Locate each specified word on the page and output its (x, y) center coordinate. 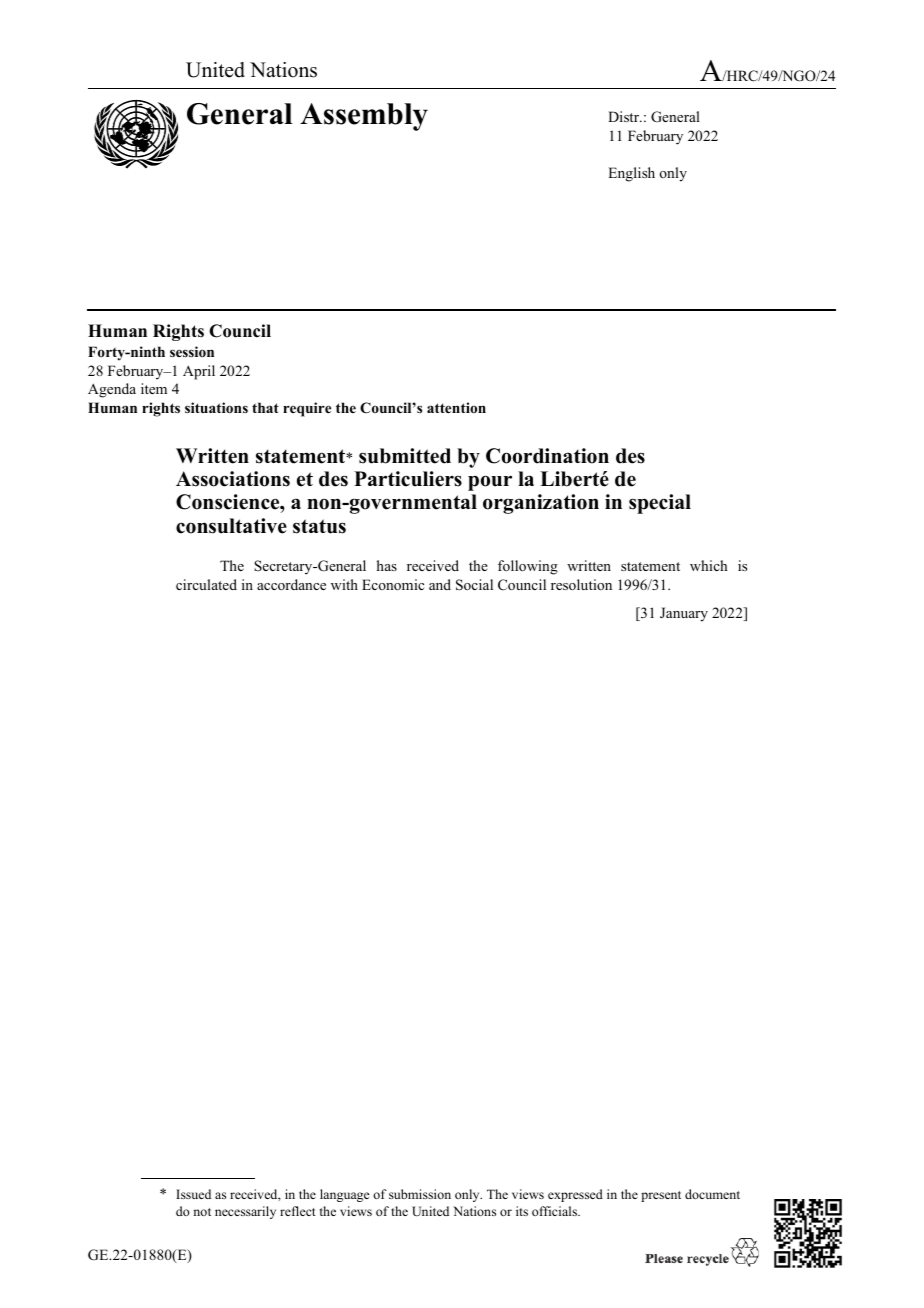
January (684, 614)
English (631, 174)
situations (216, 407)
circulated (206, 584)
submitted (405, 456)
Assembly (364, 117)
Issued (193, 1194)
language (345, 1195)
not (202, 1212)
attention (456, 407)
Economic (393, 584)
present (661, 1196)
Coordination (547, 456)
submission (420, 1194)
